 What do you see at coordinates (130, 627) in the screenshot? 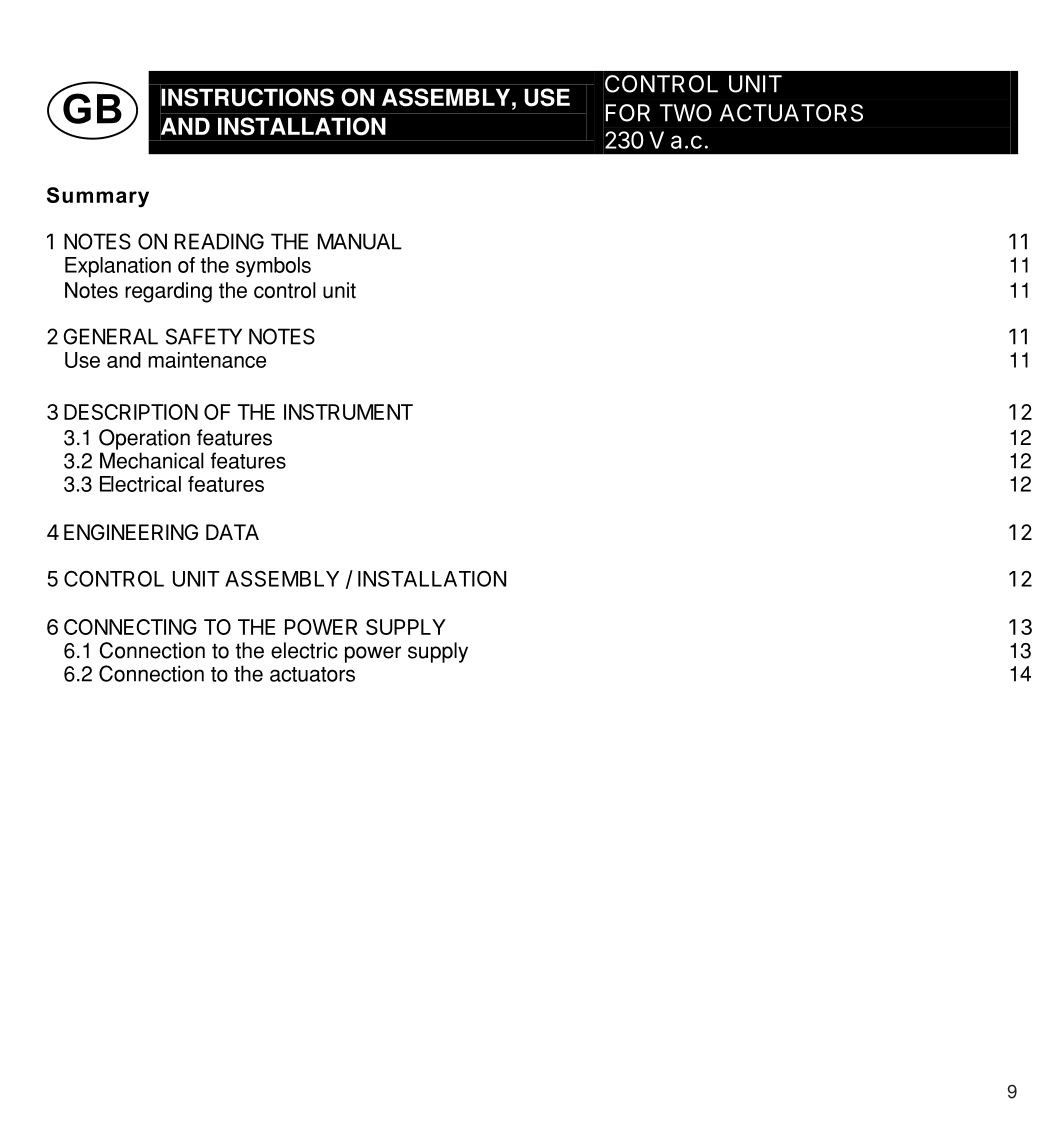
I see `CONNECTING` at bounding box center [130, 627].
